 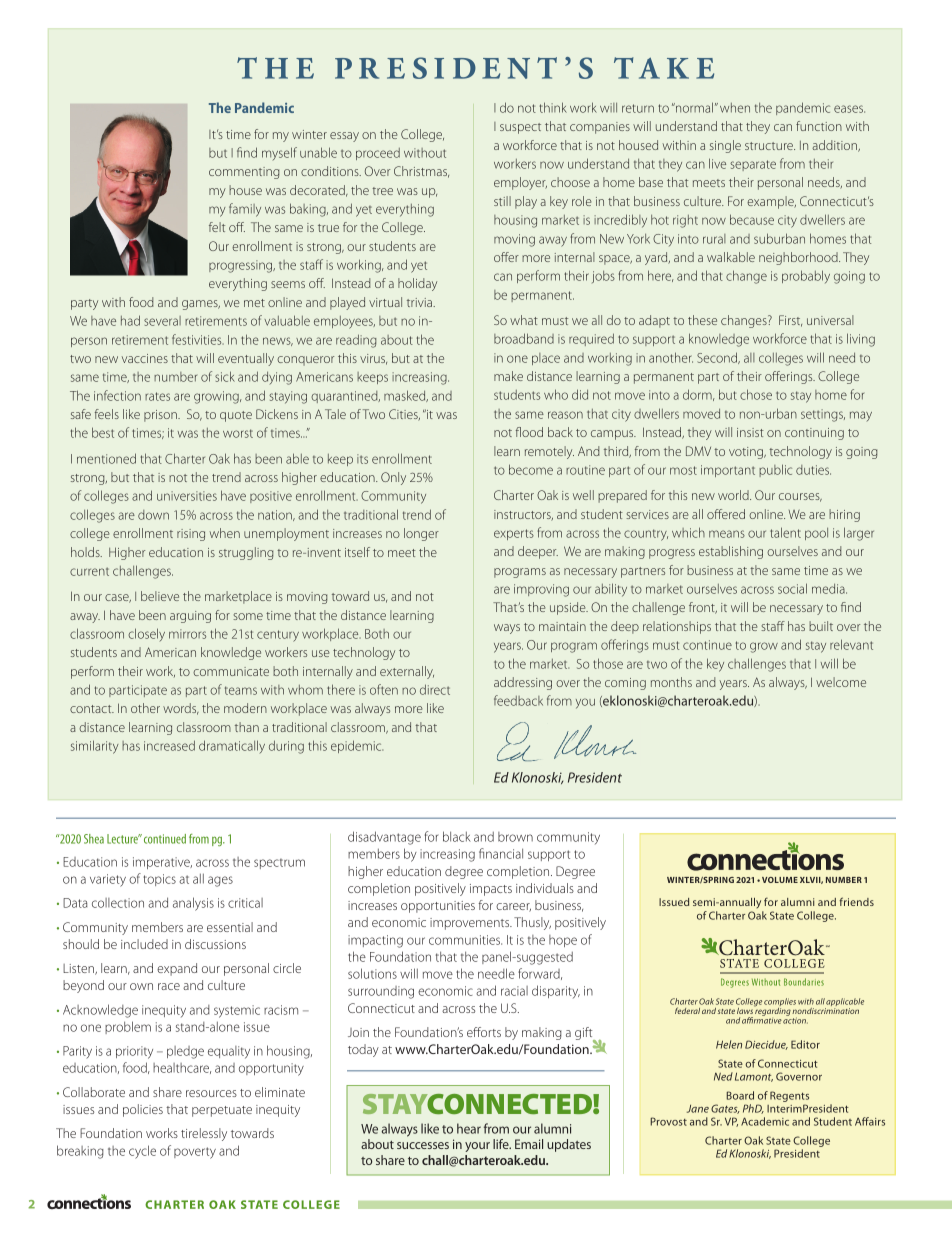 I want to click on commenting, so click(x=244, y=173).
